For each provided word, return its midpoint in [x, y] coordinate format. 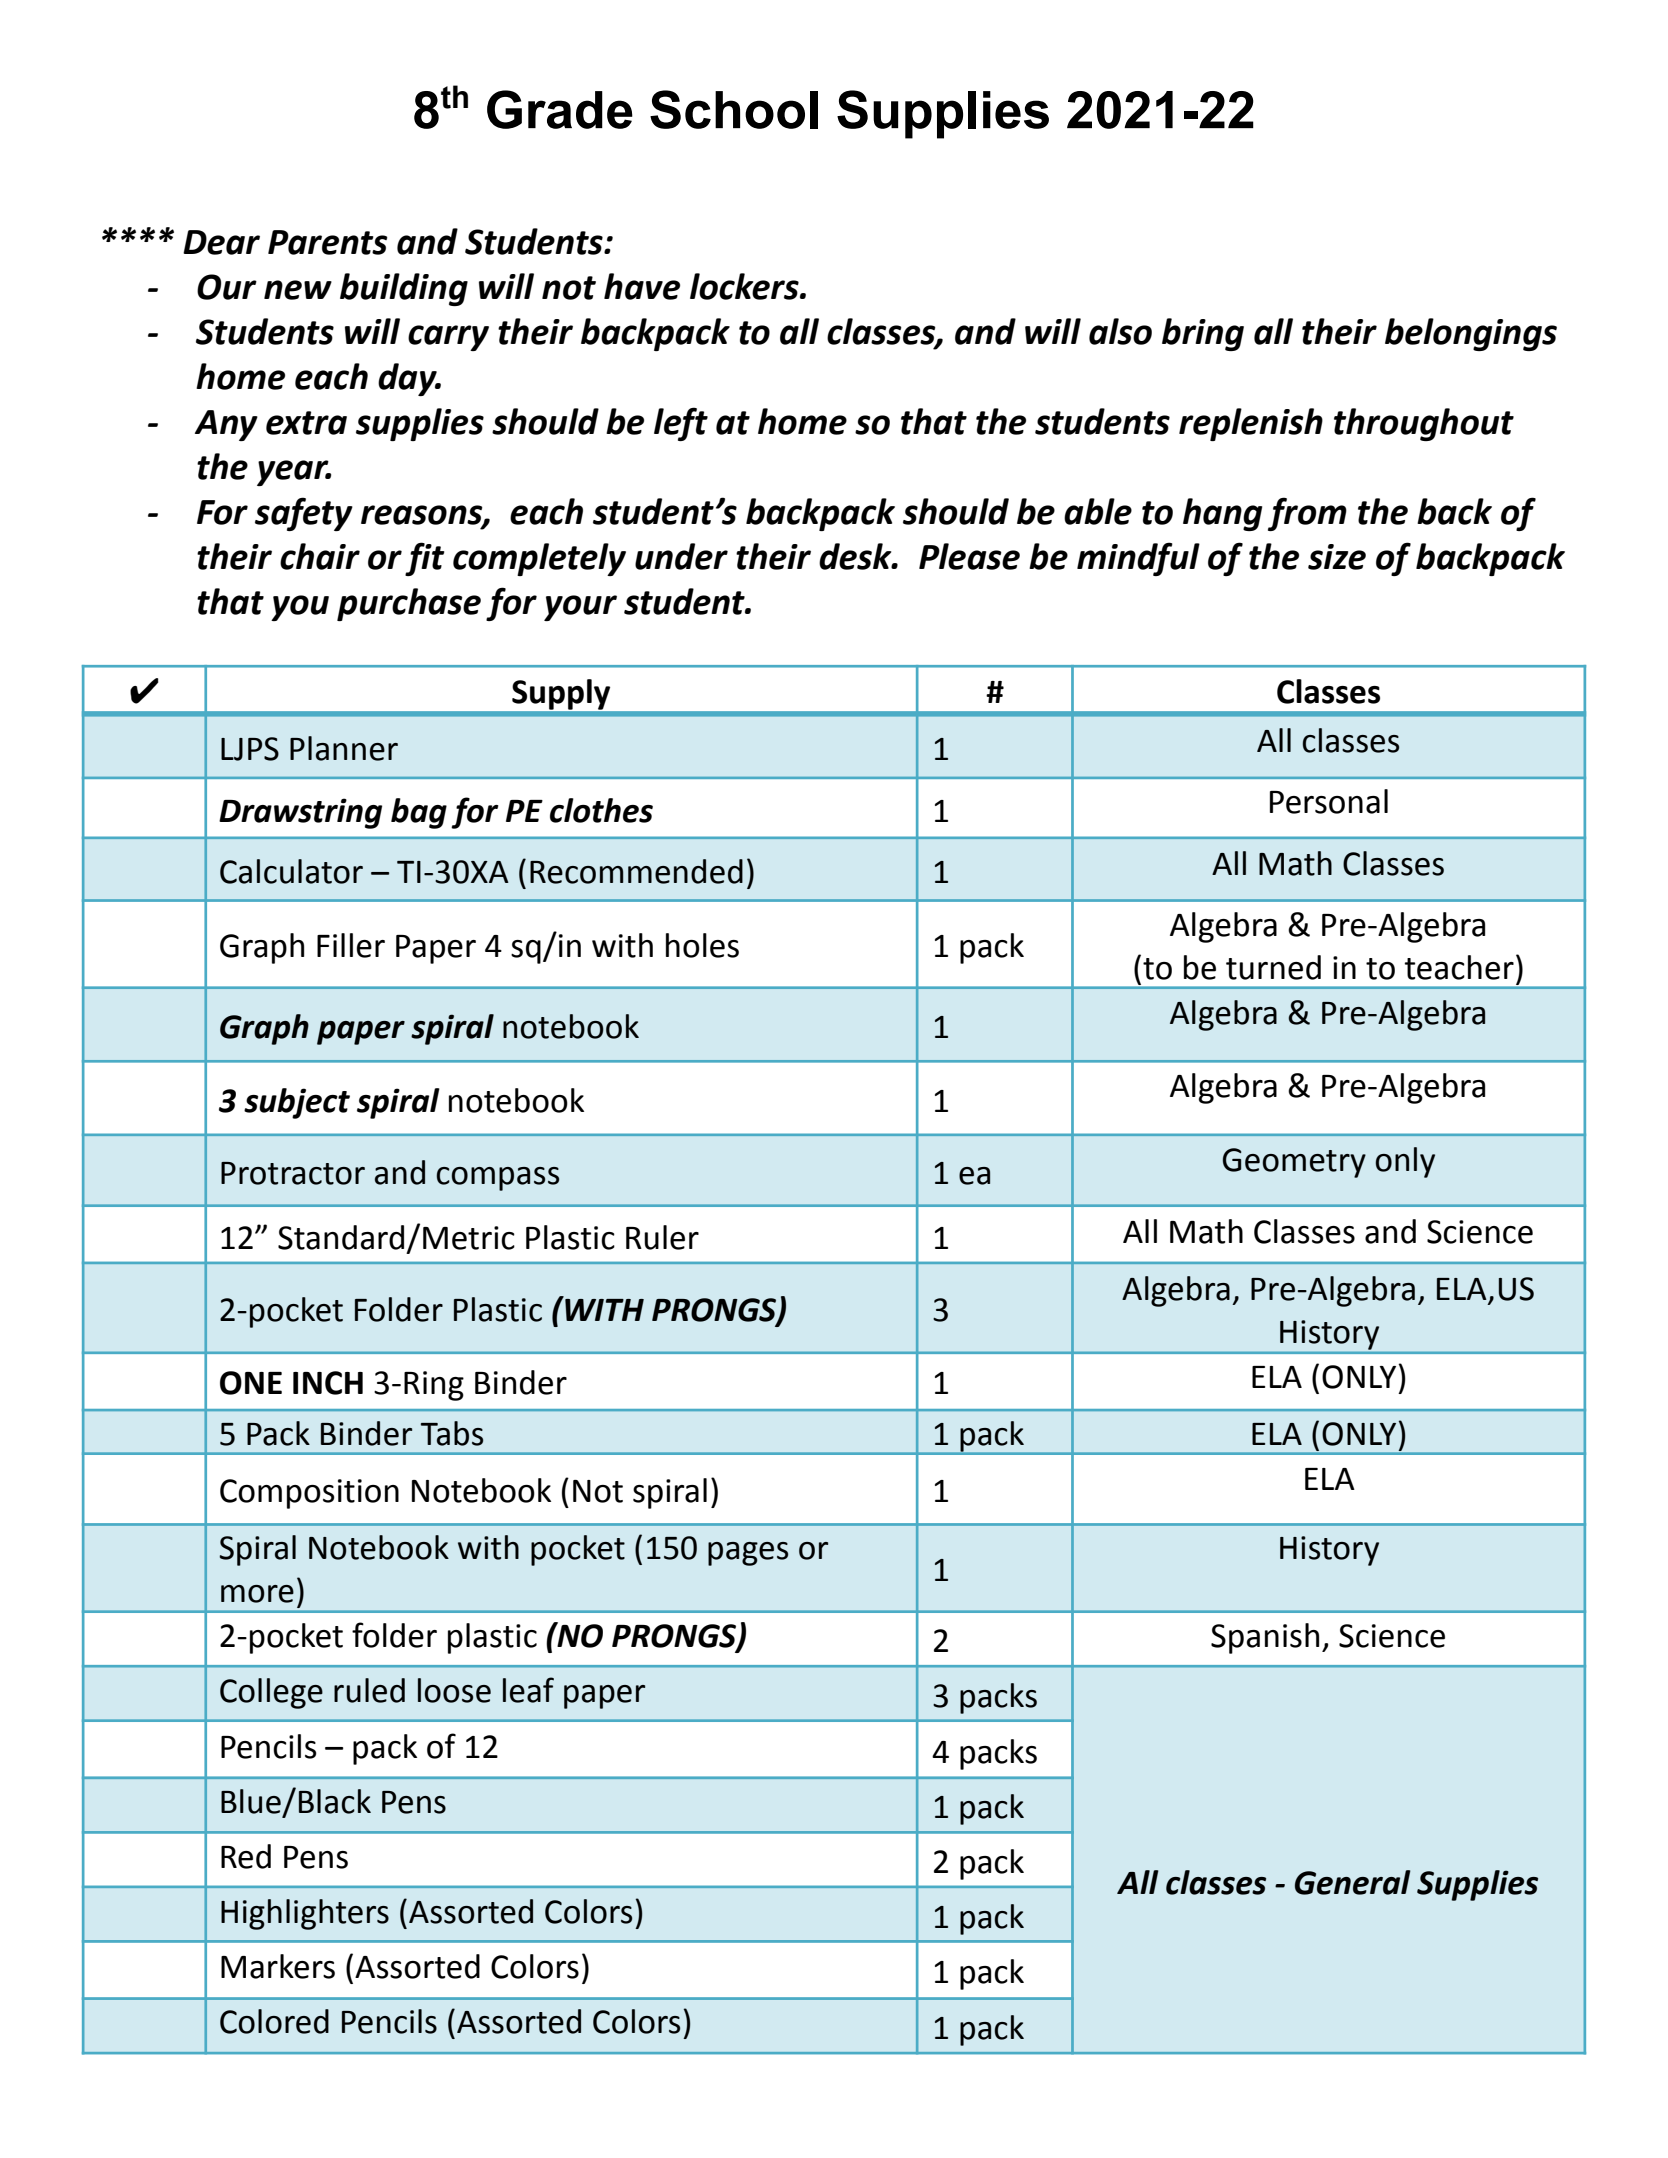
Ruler [662, 1237]
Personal [1329, 801]
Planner [344, 748]
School [734, 109]
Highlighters [305, 1914]
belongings [1471, 334]
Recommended [636, 871]
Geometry [1294, 1163]
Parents [328, 242]
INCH [328, 1383]
